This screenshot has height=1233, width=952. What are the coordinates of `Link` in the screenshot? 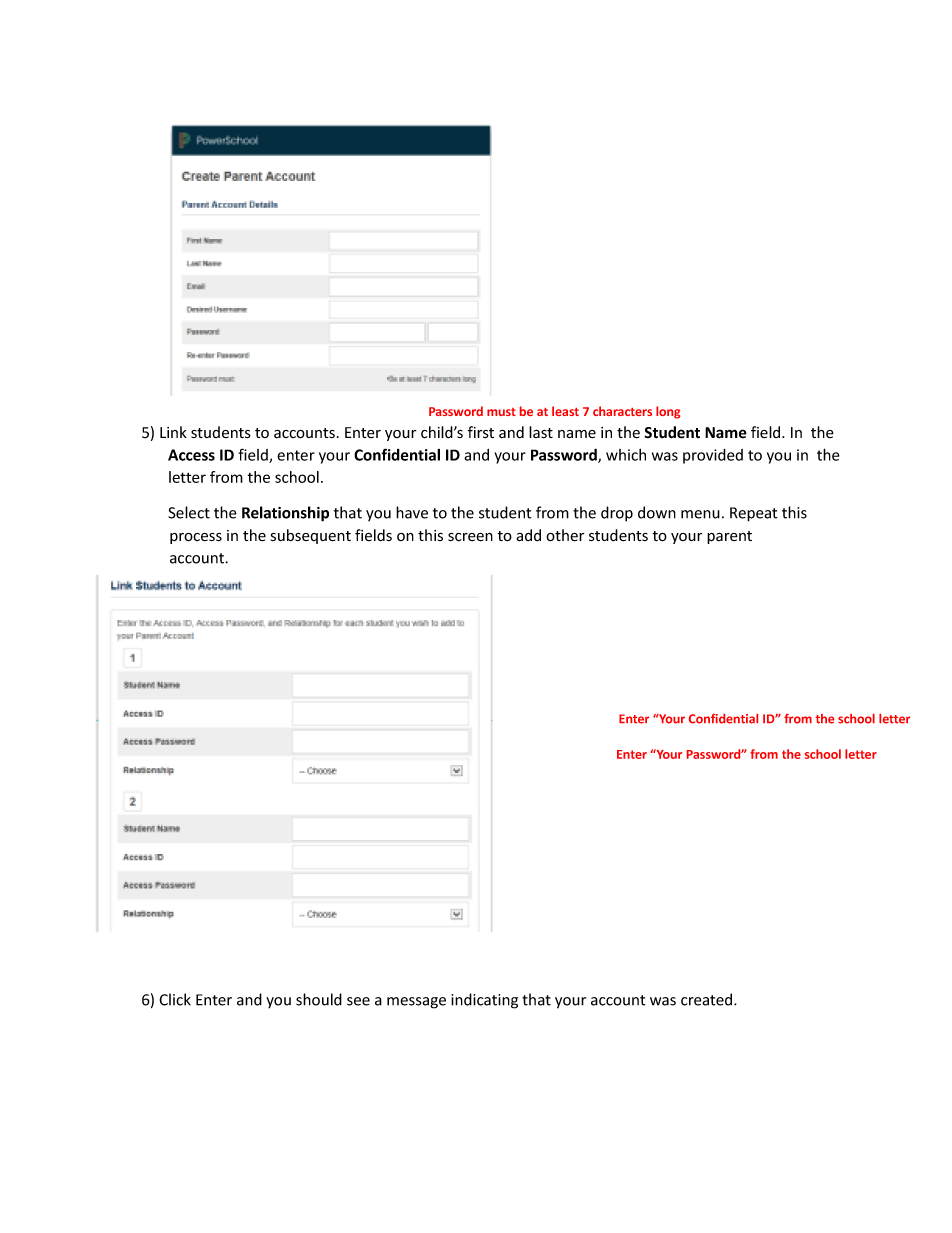 It's located at (173, 432).
